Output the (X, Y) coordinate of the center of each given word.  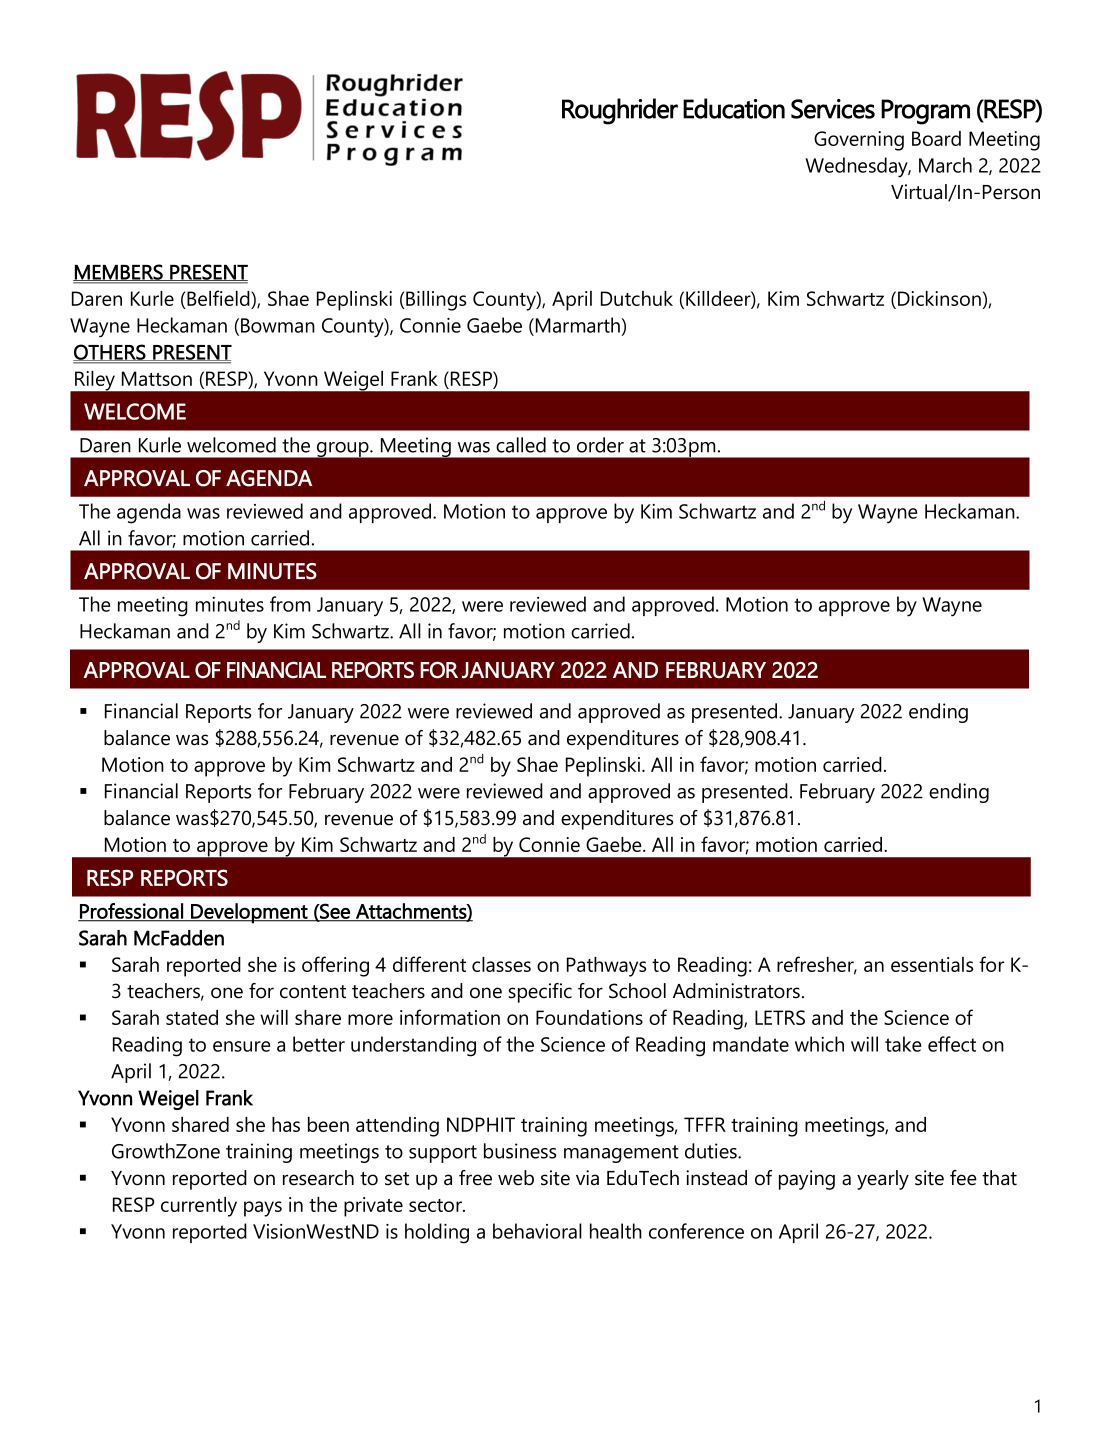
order (600, 445)
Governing (859, 141)
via (587, 1178)
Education (734, 108)
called (521, 445)
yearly (883, 1180)
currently (199, 1207)
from (290, 604)
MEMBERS (119, 272)
